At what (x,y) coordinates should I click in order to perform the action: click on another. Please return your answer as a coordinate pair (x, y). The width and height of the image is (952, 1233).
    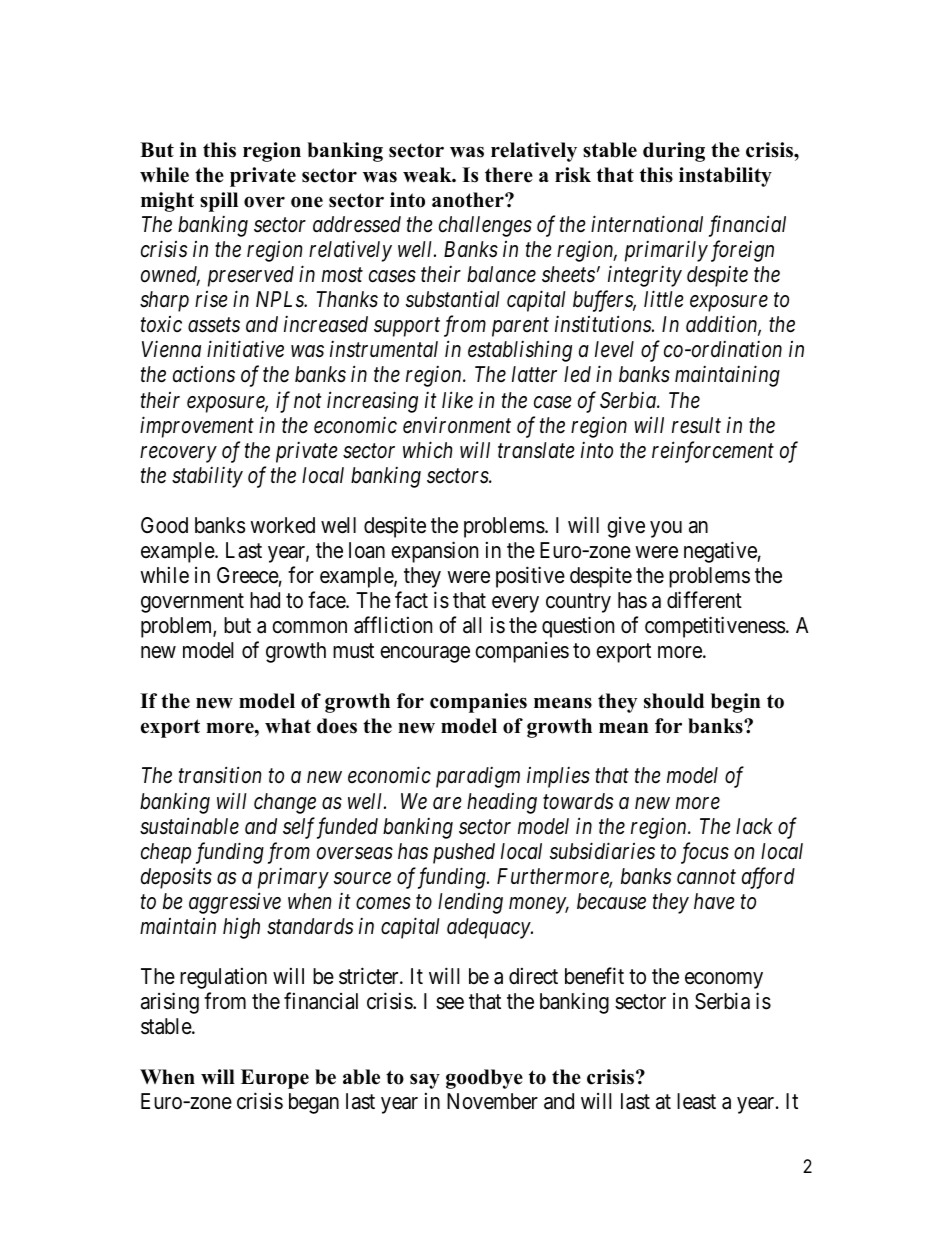
    Looking at the image, I should click on (469, 200).
